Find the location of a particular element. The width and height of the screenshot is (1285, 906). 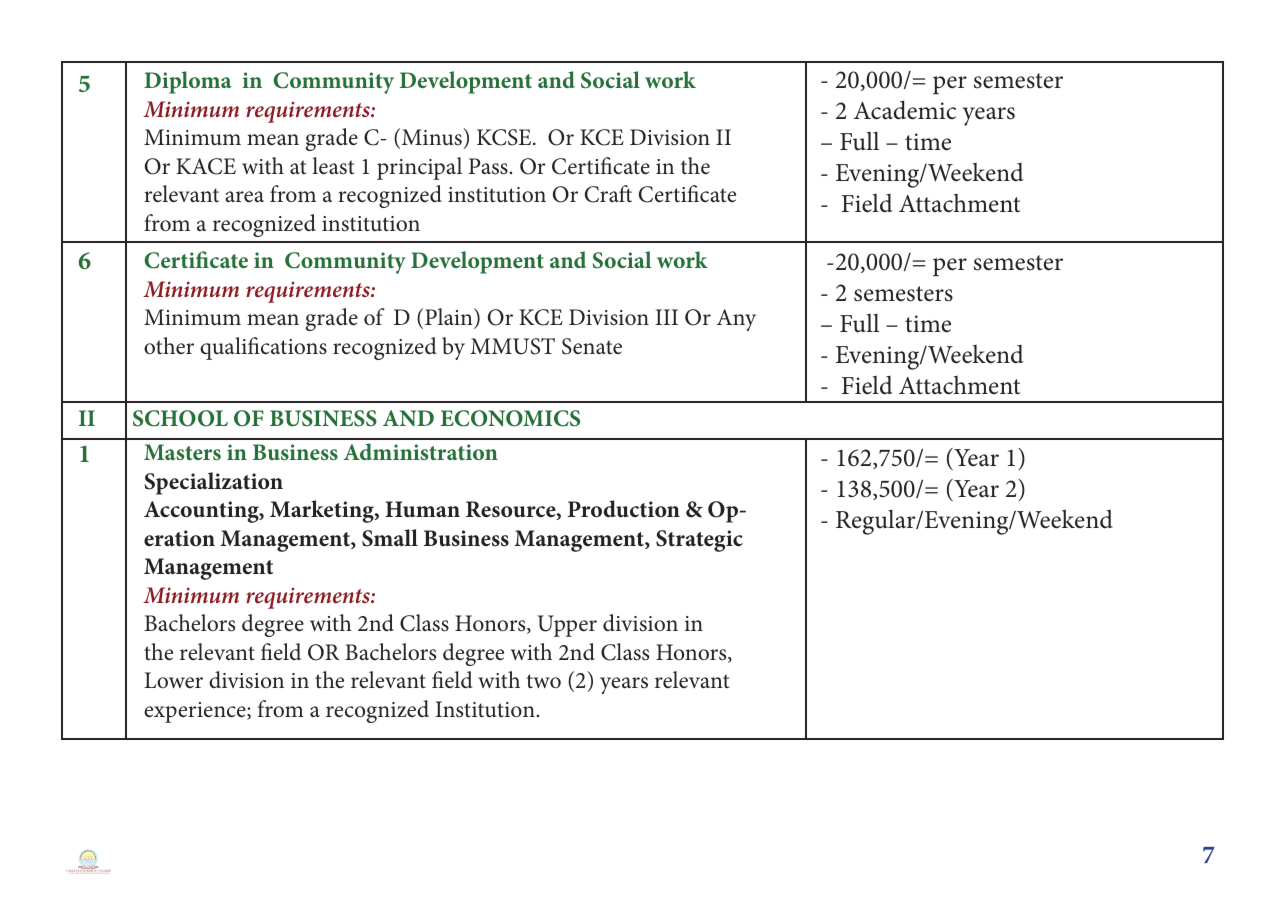

Diploma is located at coordinates (188, 82).
